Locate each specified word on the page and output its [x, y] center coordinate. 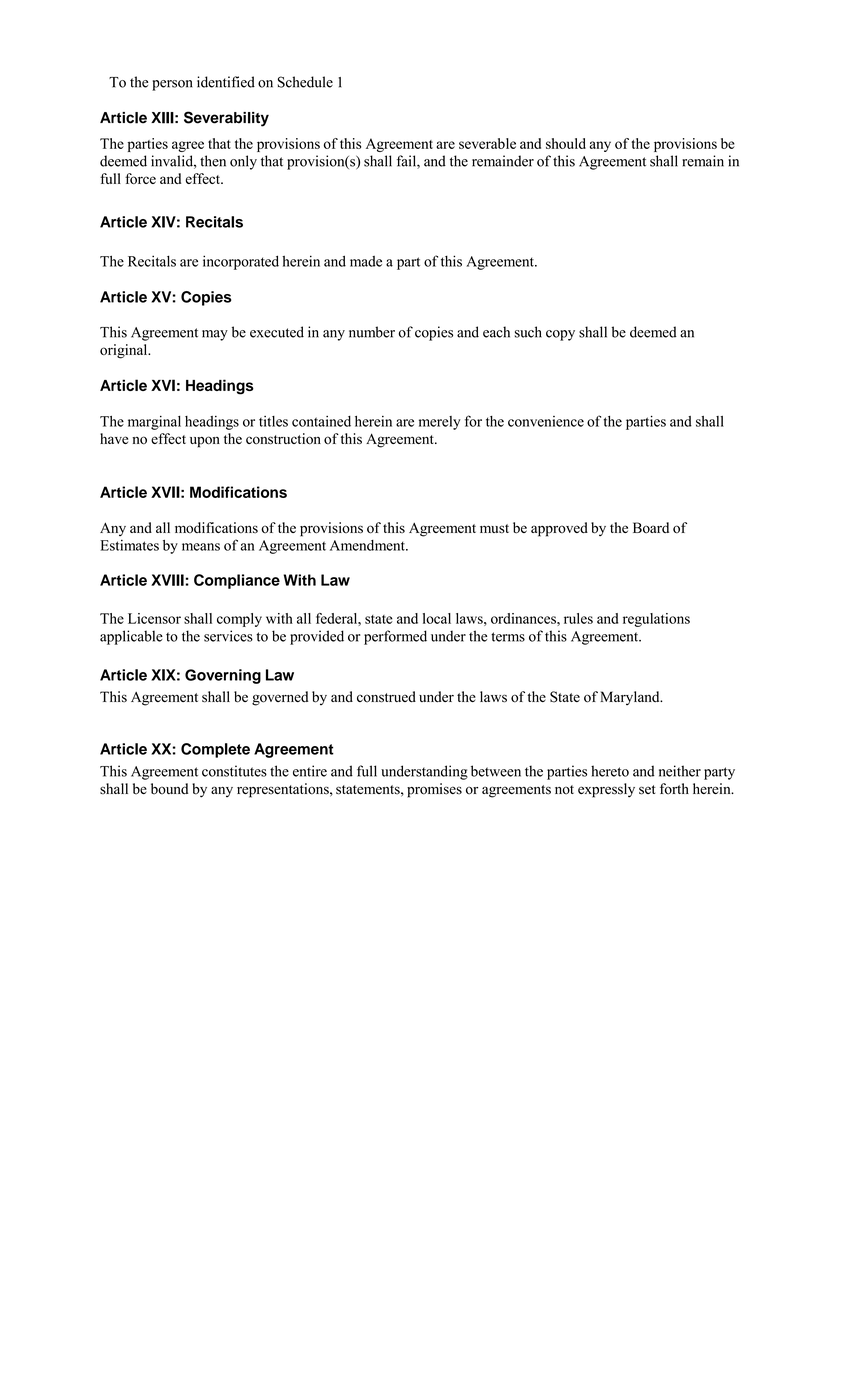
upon [205, 442]
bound [169, 789]
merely [440, 423]
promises [434, 790]
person [172, 85]
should [566, 143]
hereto [610, 771]
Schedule [305, 82]
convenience [546, 421]
